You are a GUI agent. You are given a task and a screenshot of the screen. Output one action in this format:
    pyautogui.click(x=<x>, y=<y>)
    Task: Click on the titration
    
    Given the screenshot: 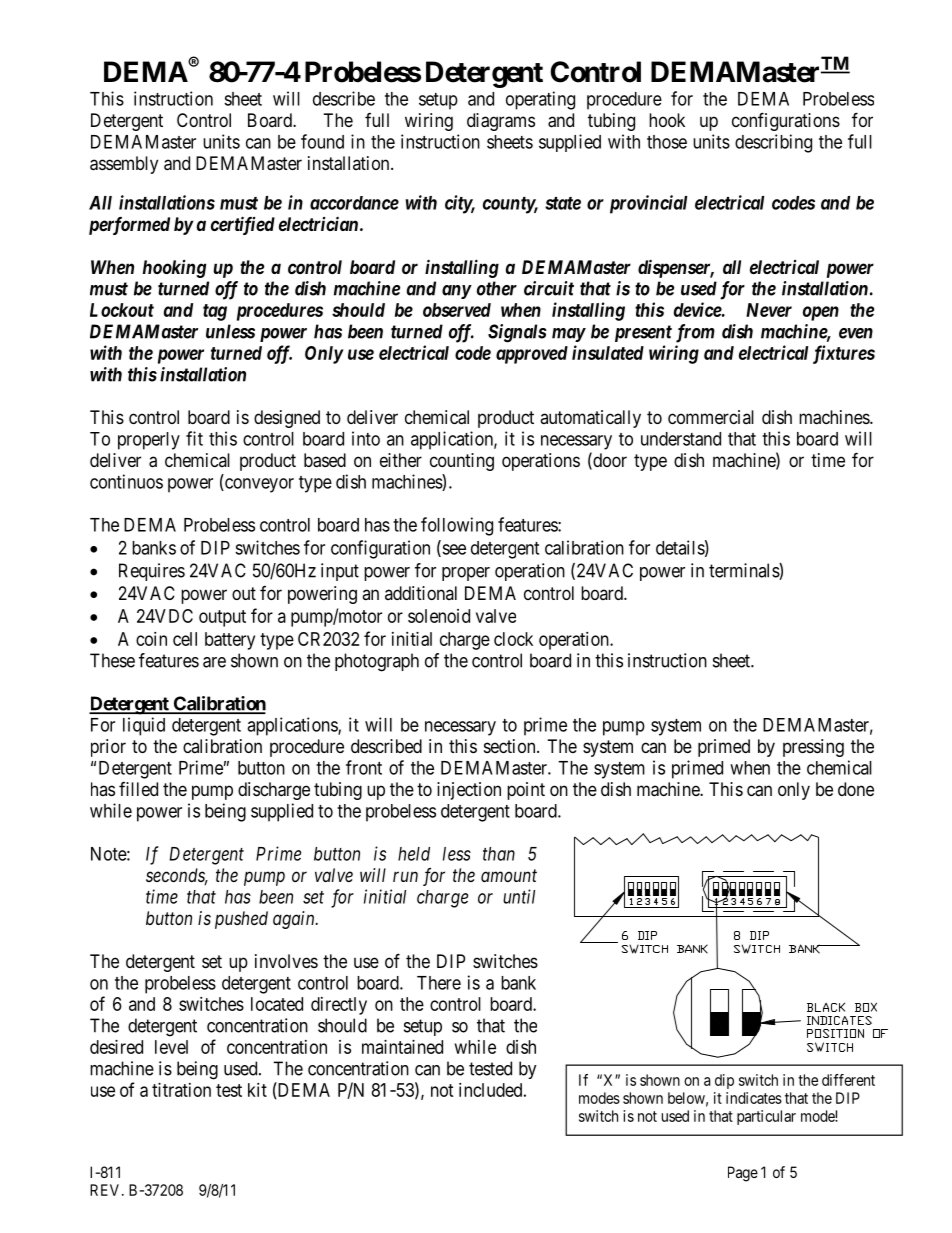 What is the action you would take?
    pyautogui.click(x=181, y=1090)
